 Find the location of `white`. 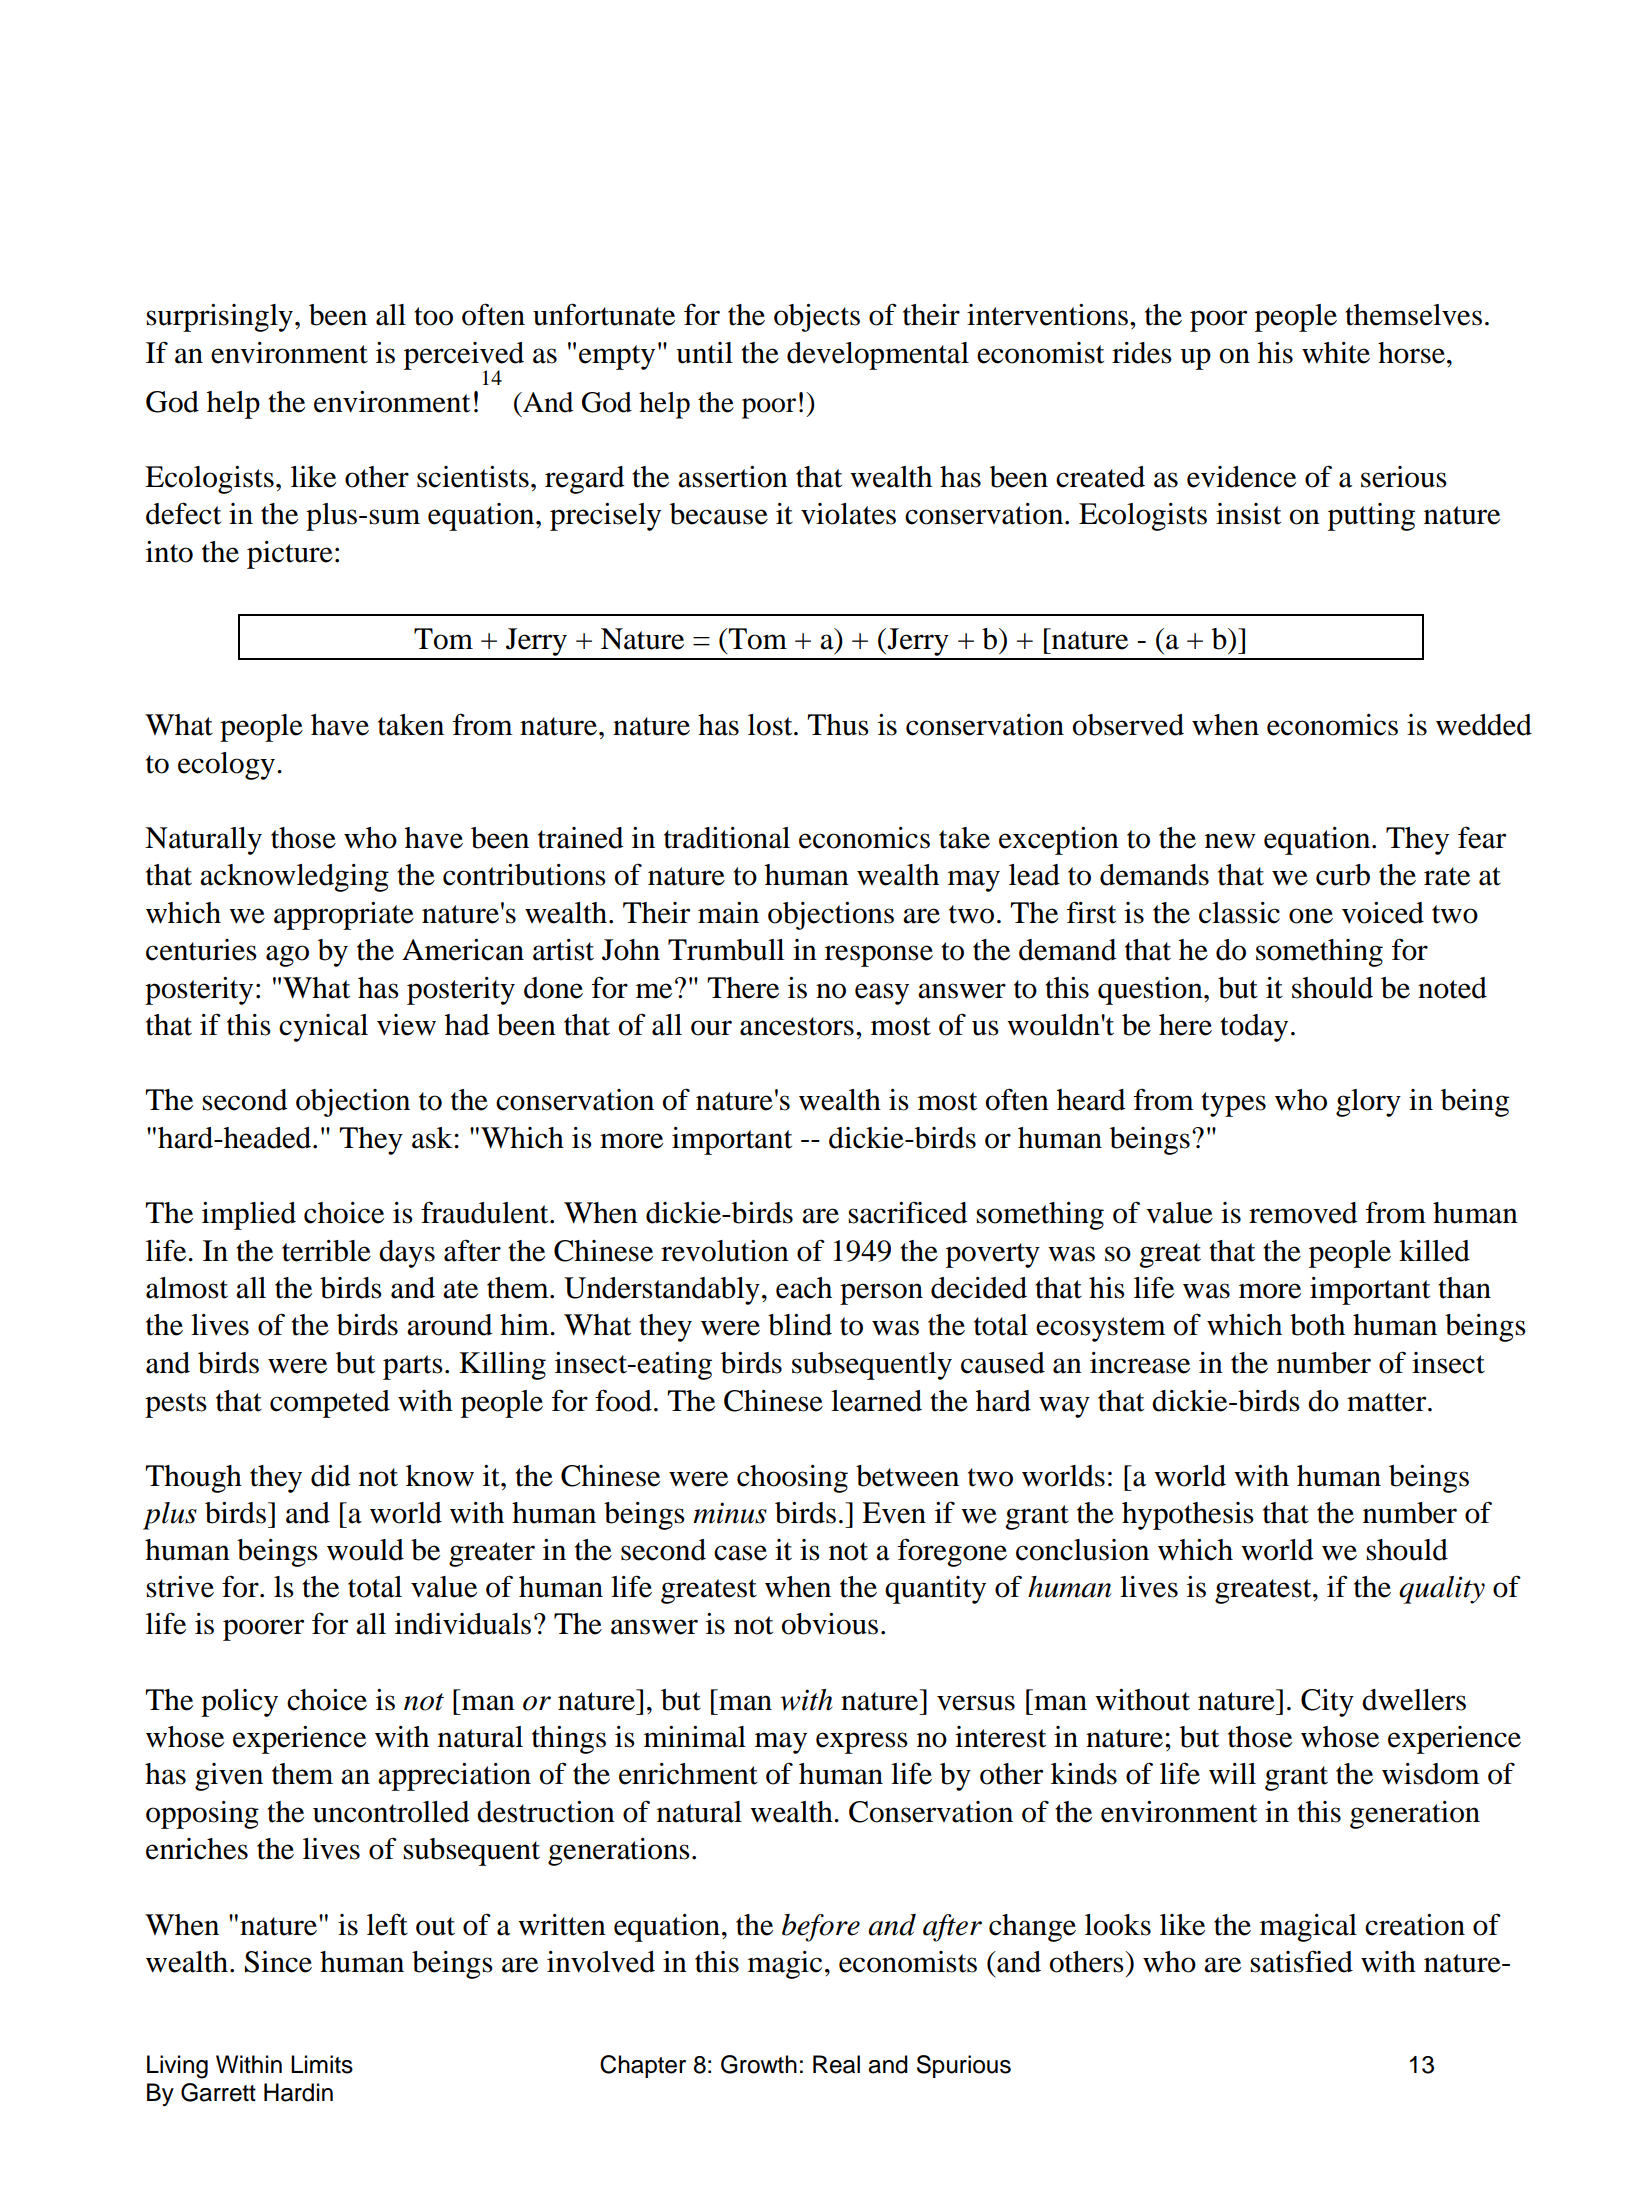

white is located at coordinates (1336, 353).
